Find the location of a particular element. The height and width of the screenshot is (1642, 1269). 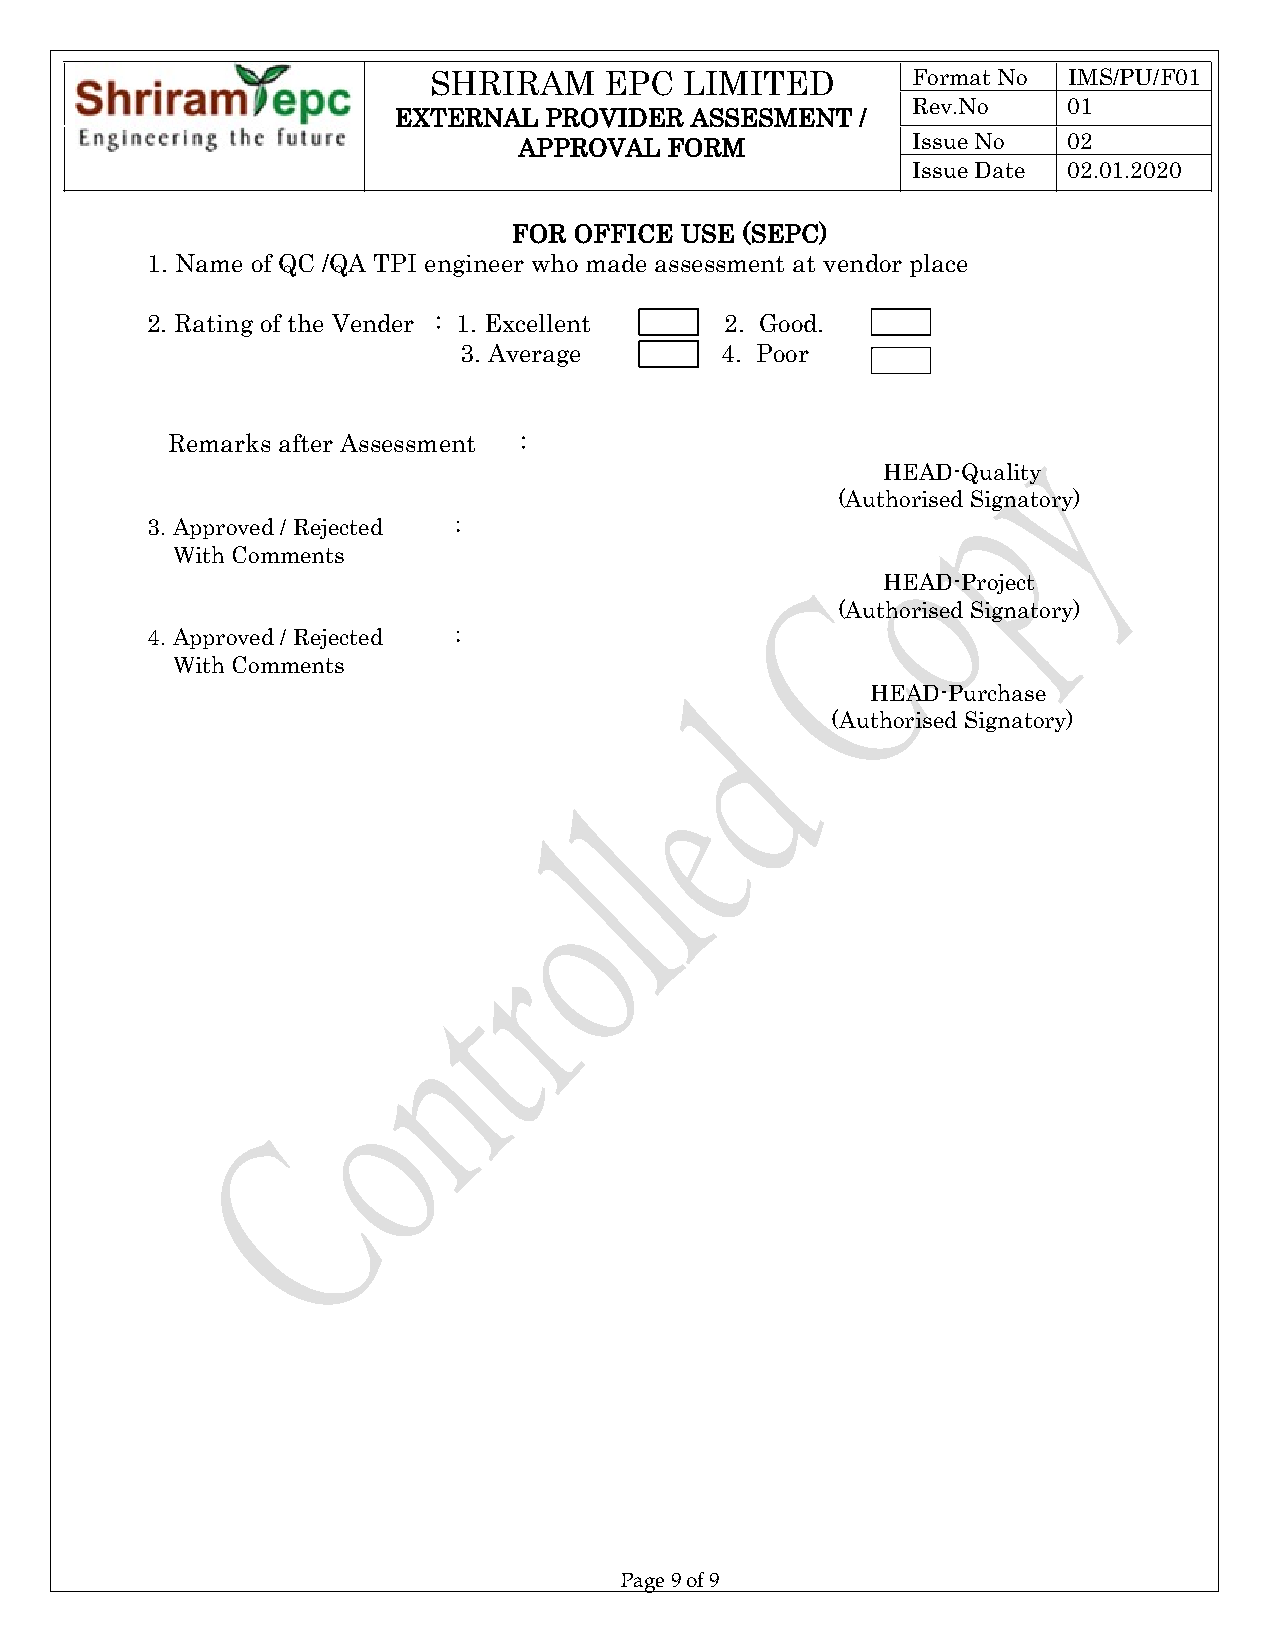

Remarks is located at coordinates (219, 442).
